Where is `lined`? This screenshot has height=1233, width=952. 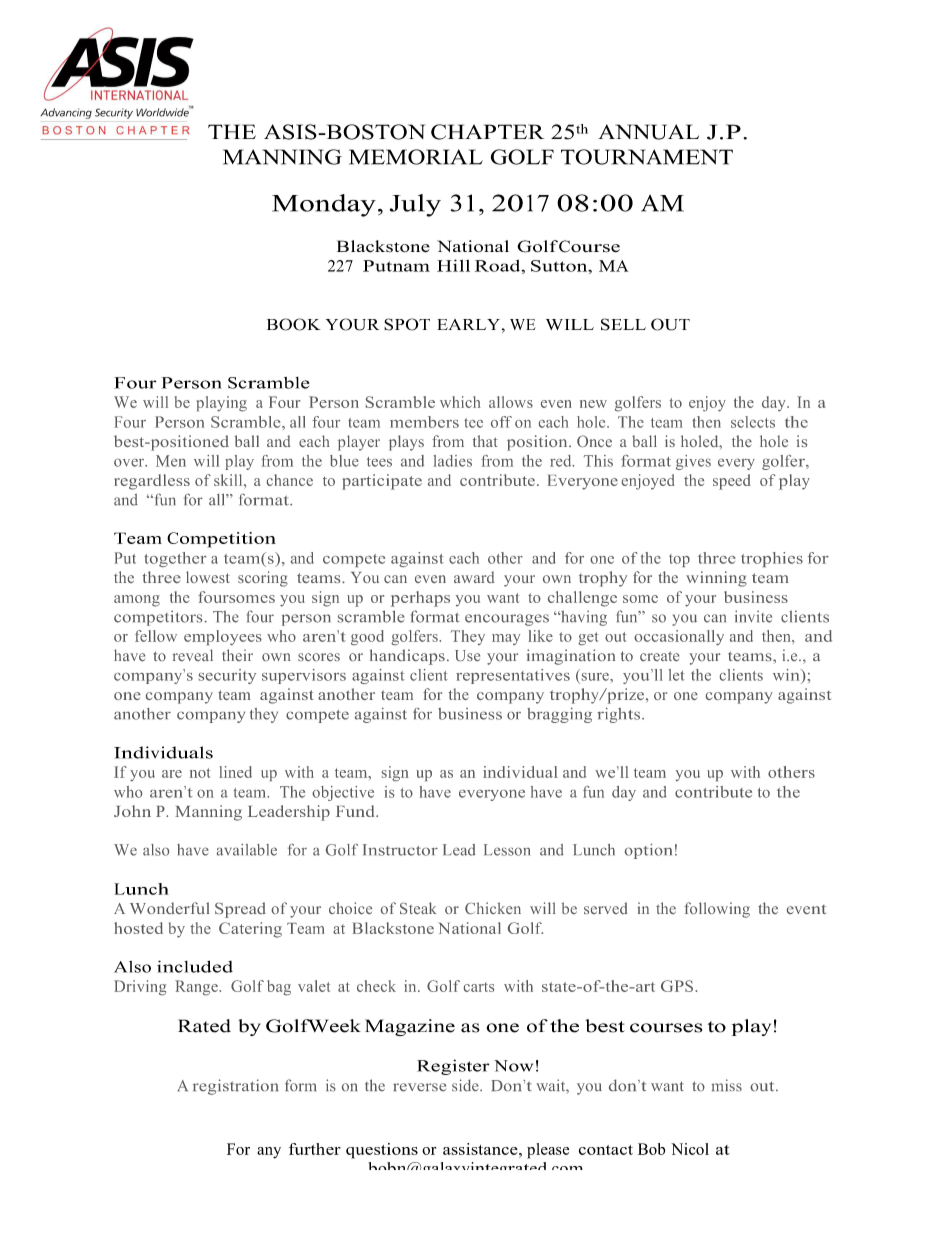 lined is located at coordinates (235, 772).
